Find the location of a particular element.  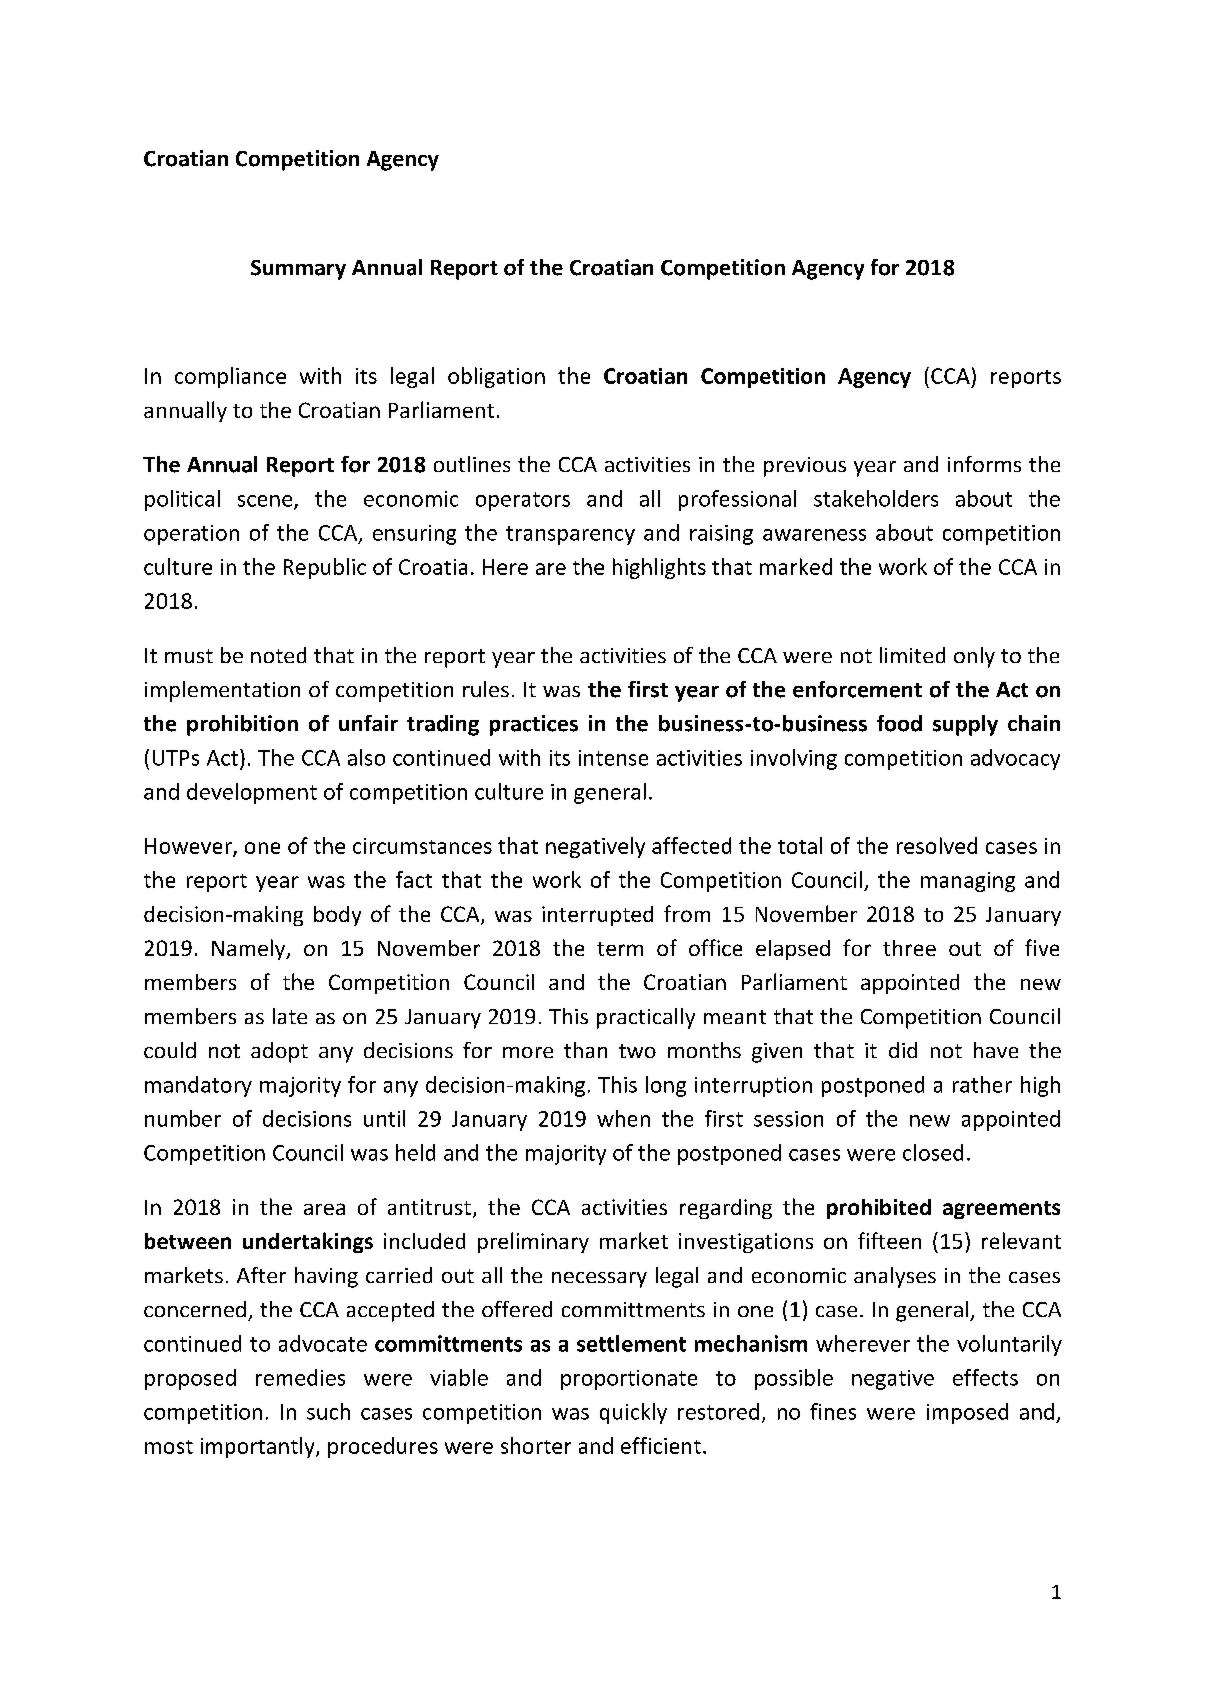

closed is located at coordinates (933, 1152).
